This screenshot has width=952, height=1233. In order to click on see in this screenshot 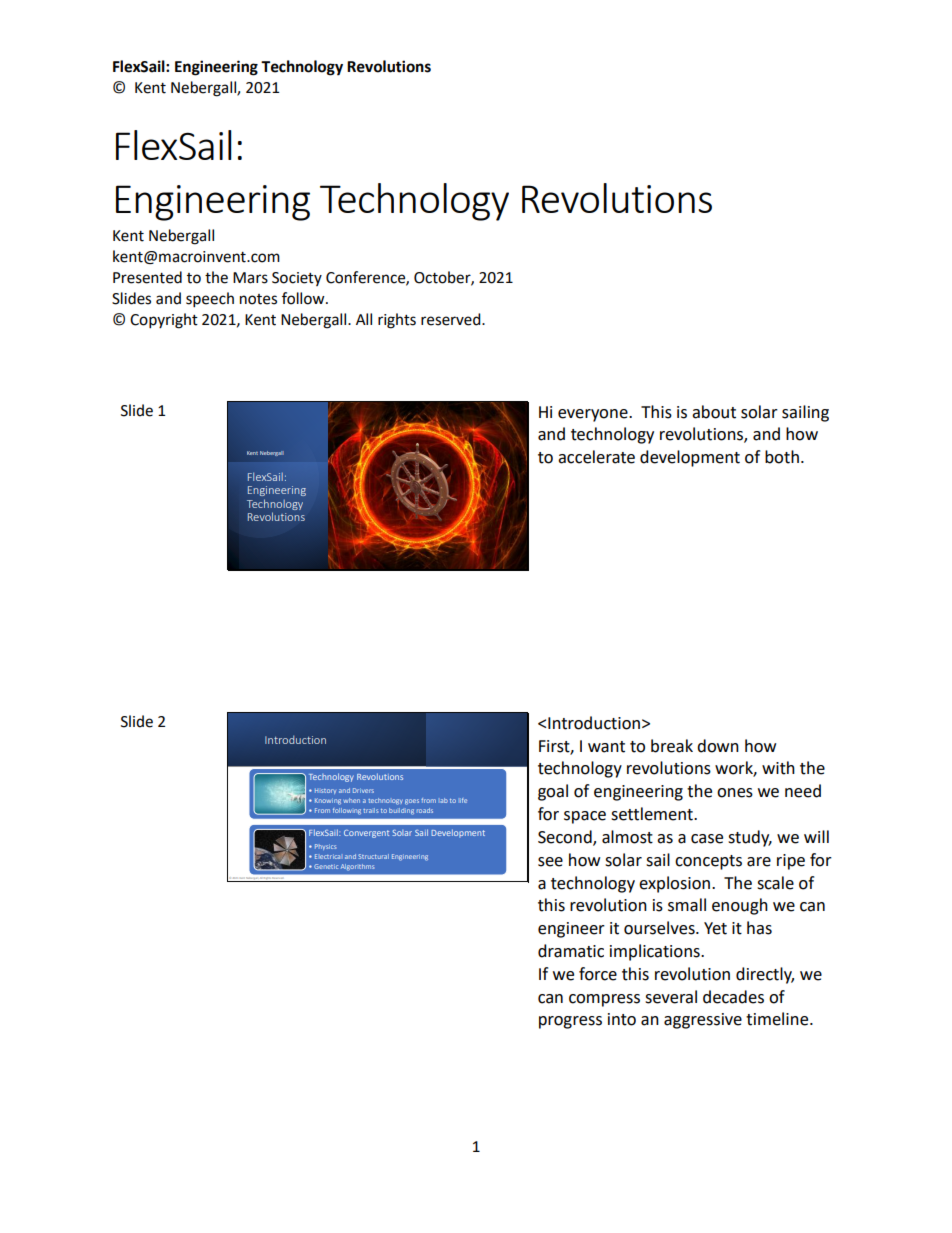, I will do `click(550, 862)`.
